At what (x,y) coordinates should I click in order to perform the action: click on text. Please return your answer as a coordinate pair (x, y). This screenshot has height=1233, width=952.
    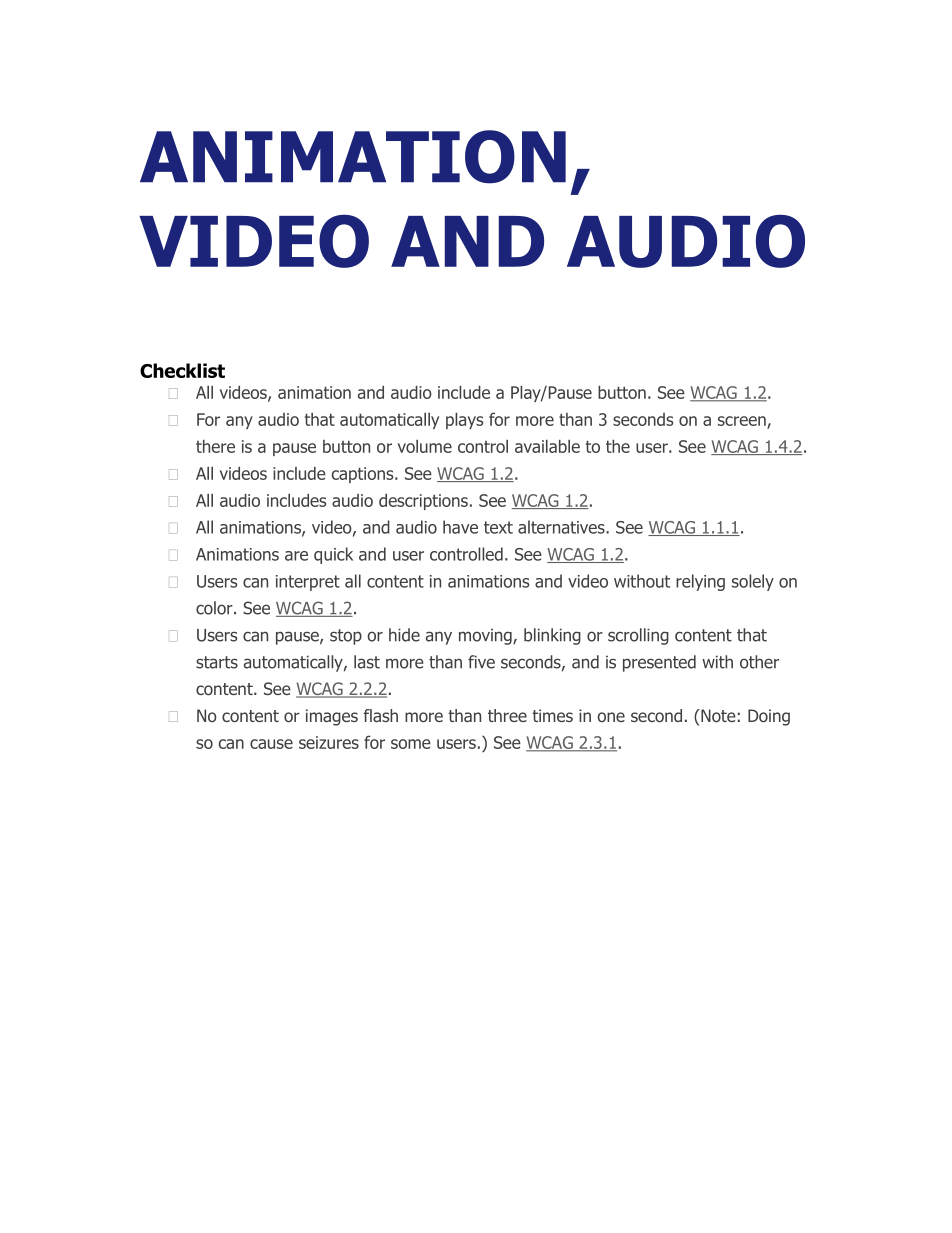
    Looking at the image, I should click on (498, 527).
